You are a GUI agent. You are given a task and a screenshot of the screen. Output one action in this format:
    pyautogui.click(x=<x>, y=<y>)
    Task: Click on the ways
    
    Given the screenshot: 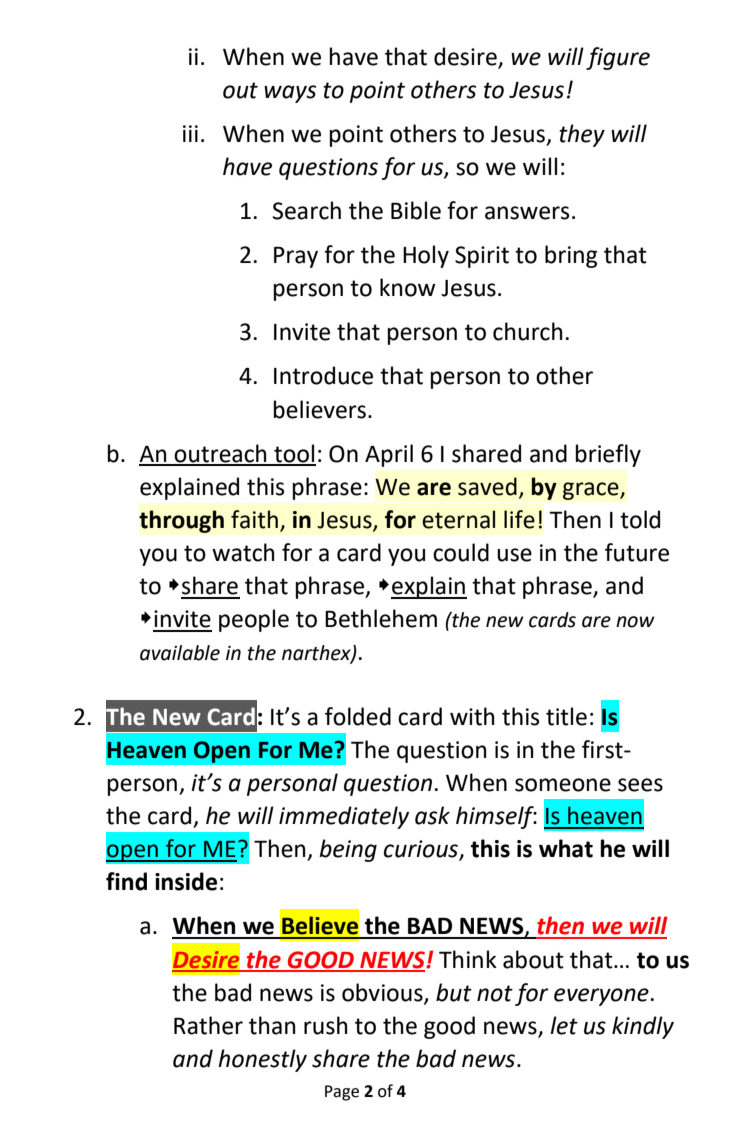 What is the action you would take?
    pyautogui.click(x=290, y=94)
